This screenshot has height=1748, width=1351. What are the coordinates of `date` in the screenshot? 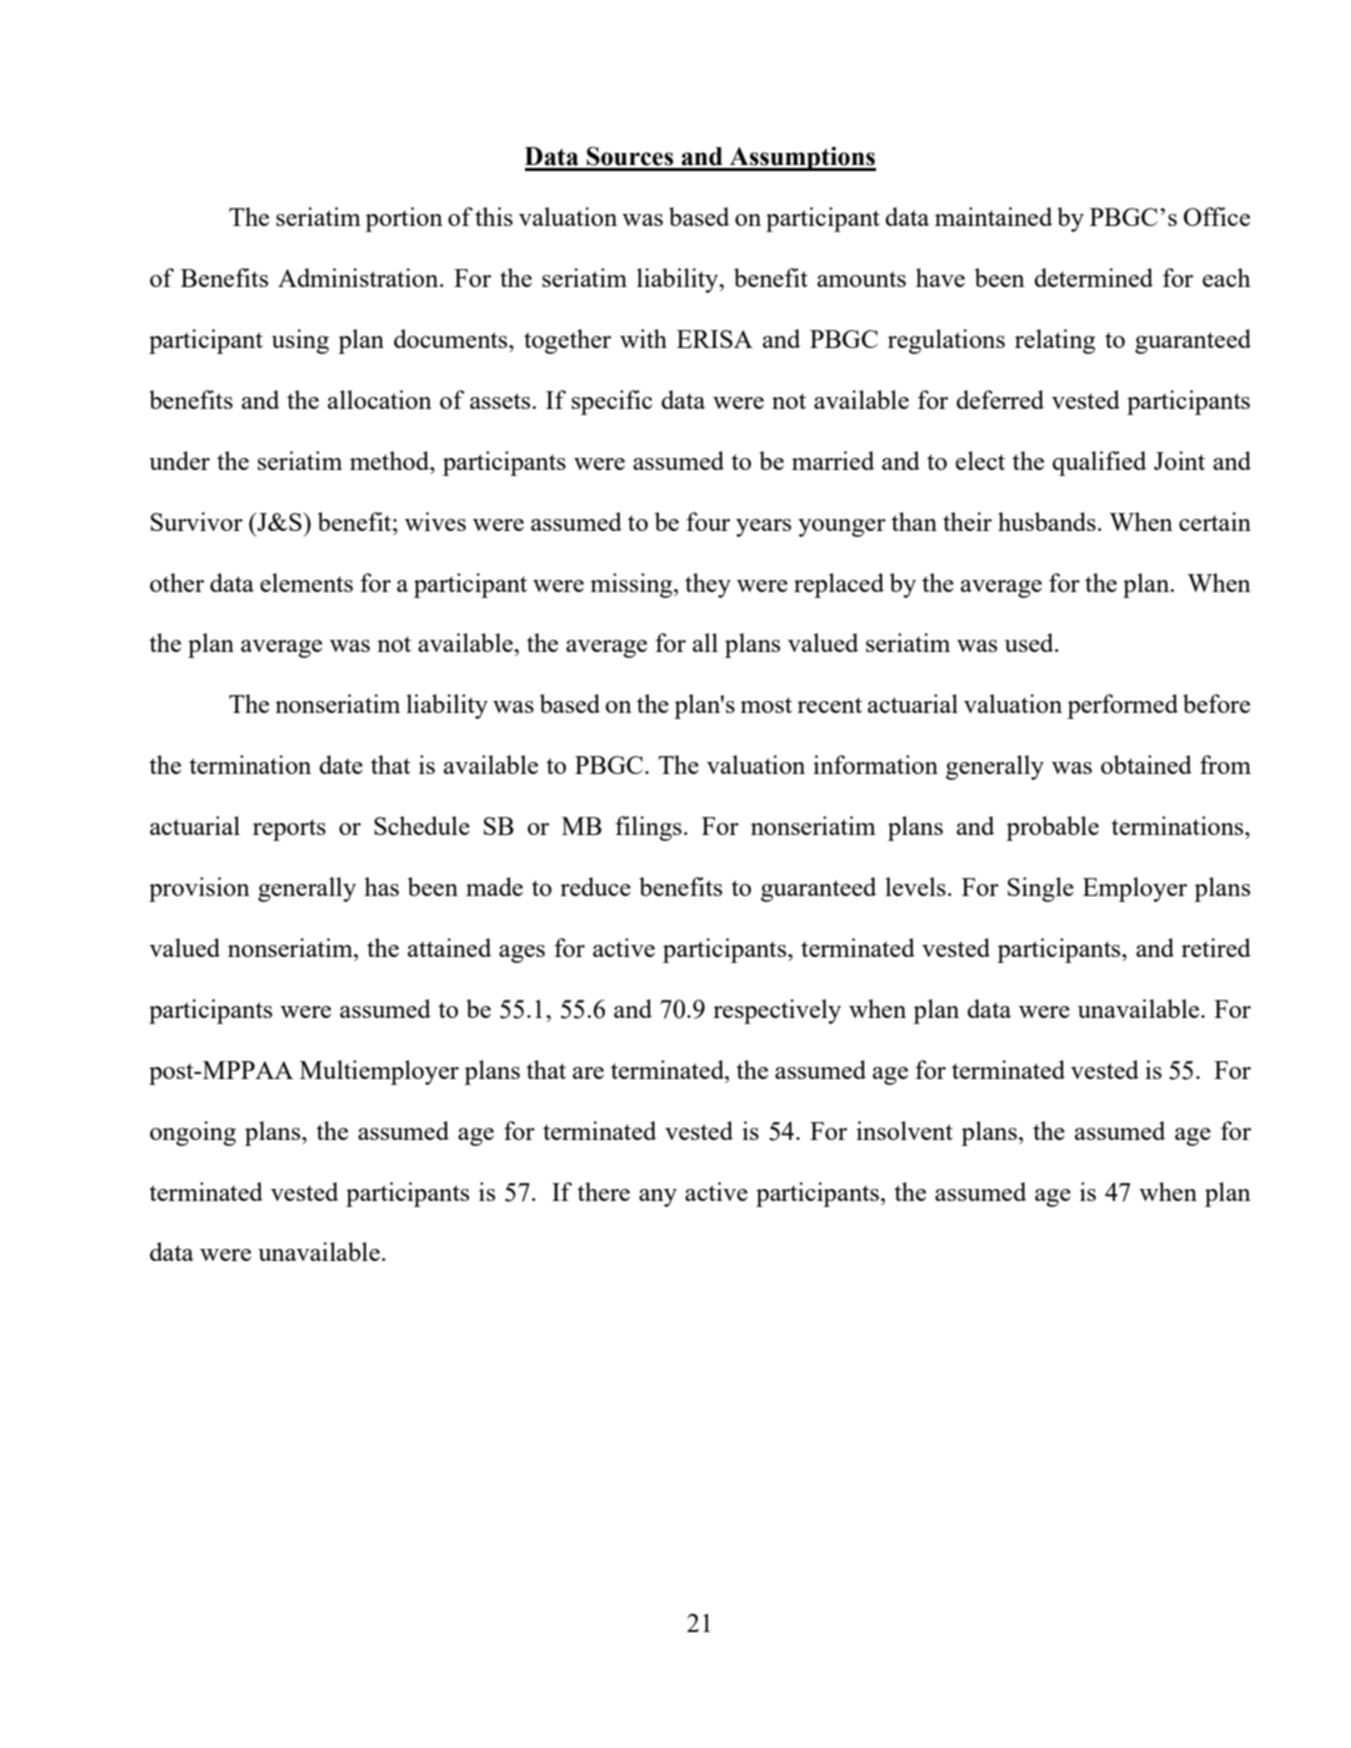 It's located at (341, 764).
